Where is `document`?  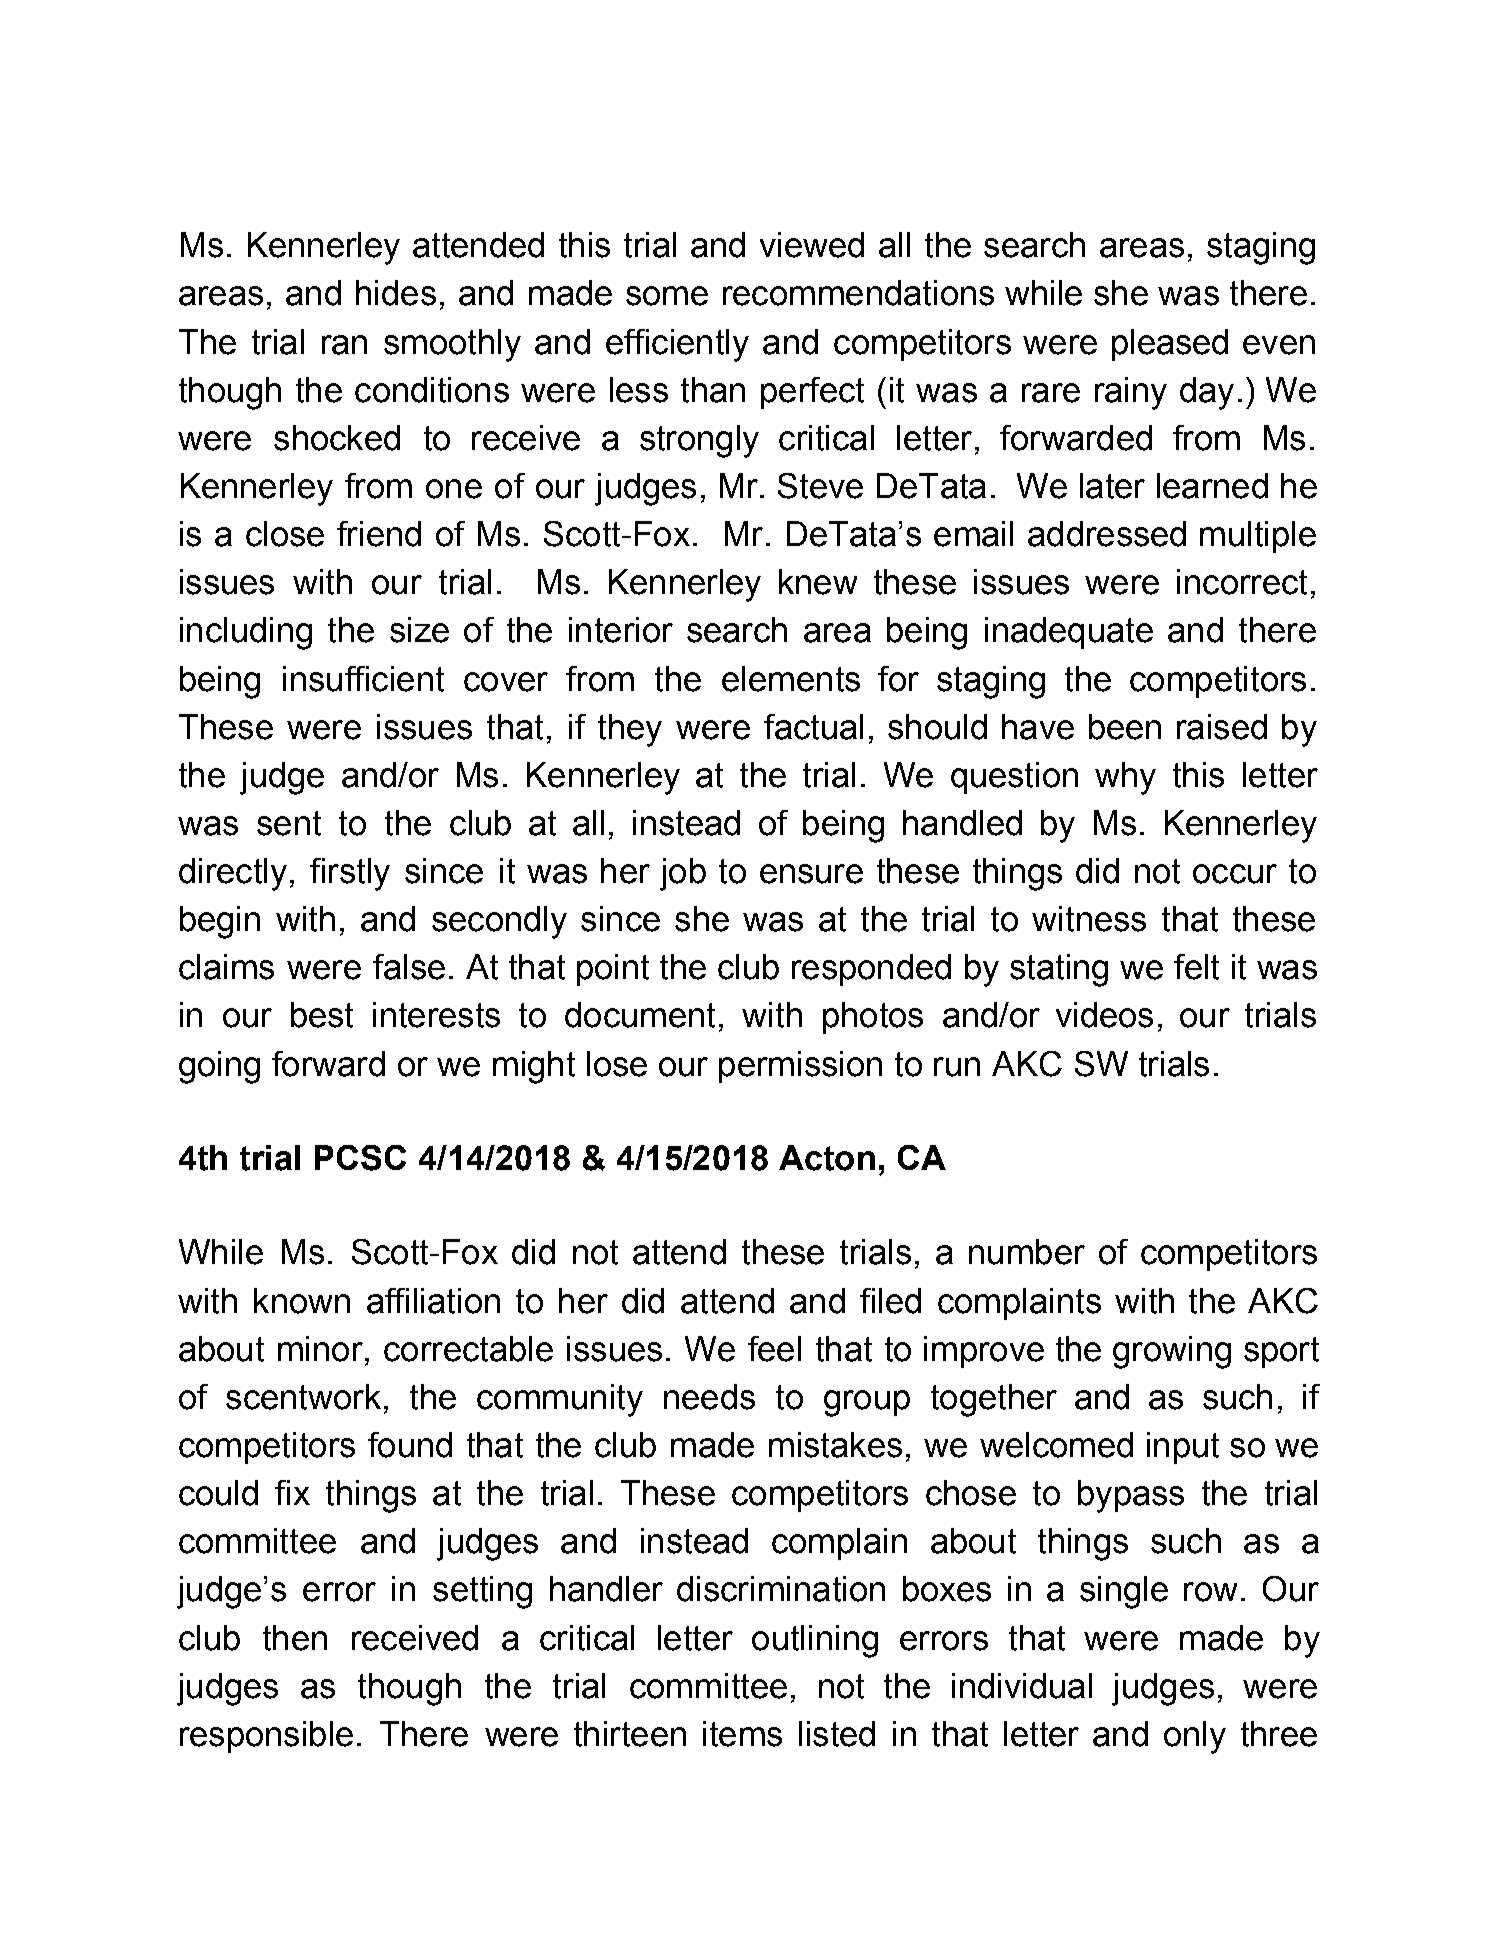
document is located at coordinates (640, 1015).
